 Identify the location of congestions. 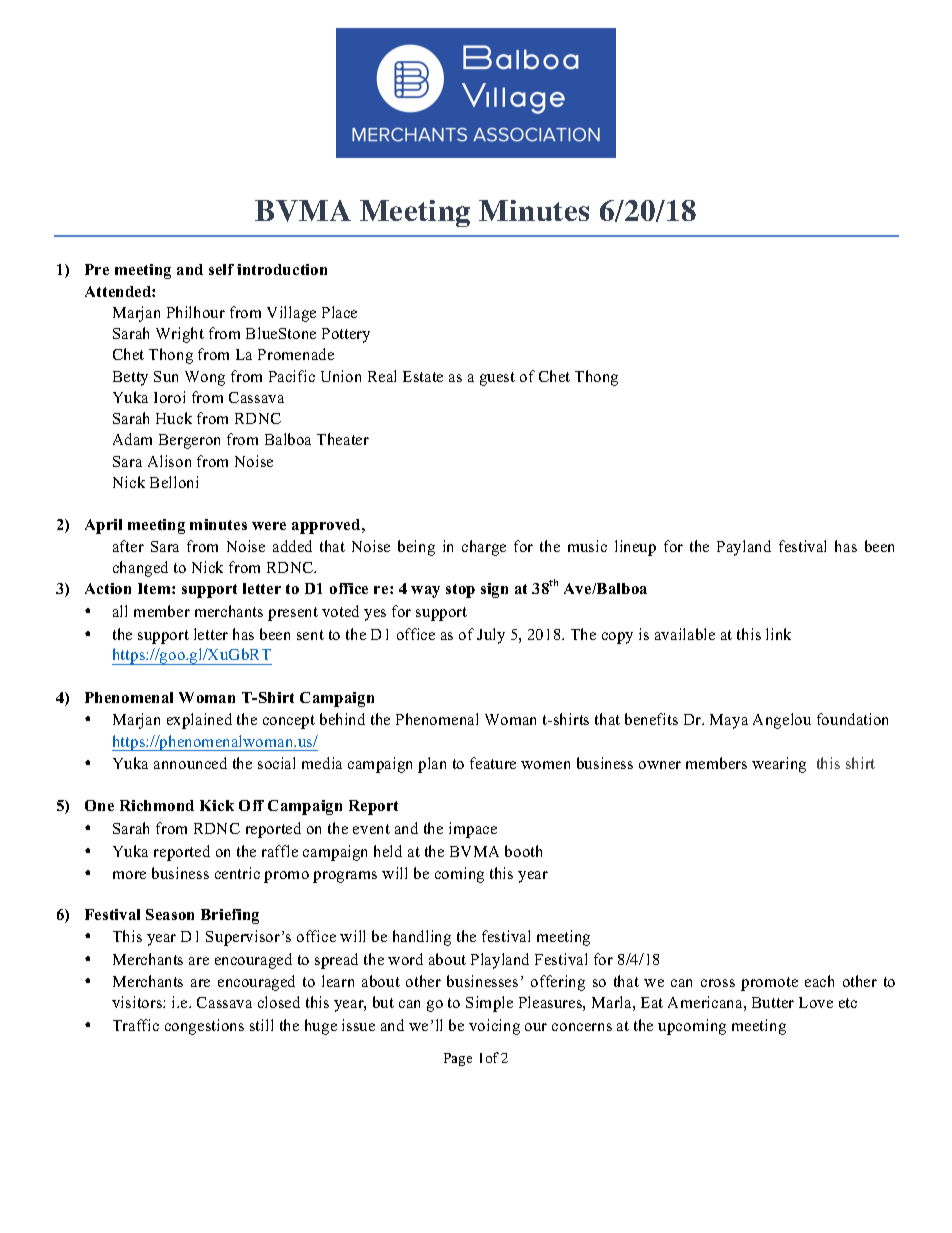
(204, 1027).
